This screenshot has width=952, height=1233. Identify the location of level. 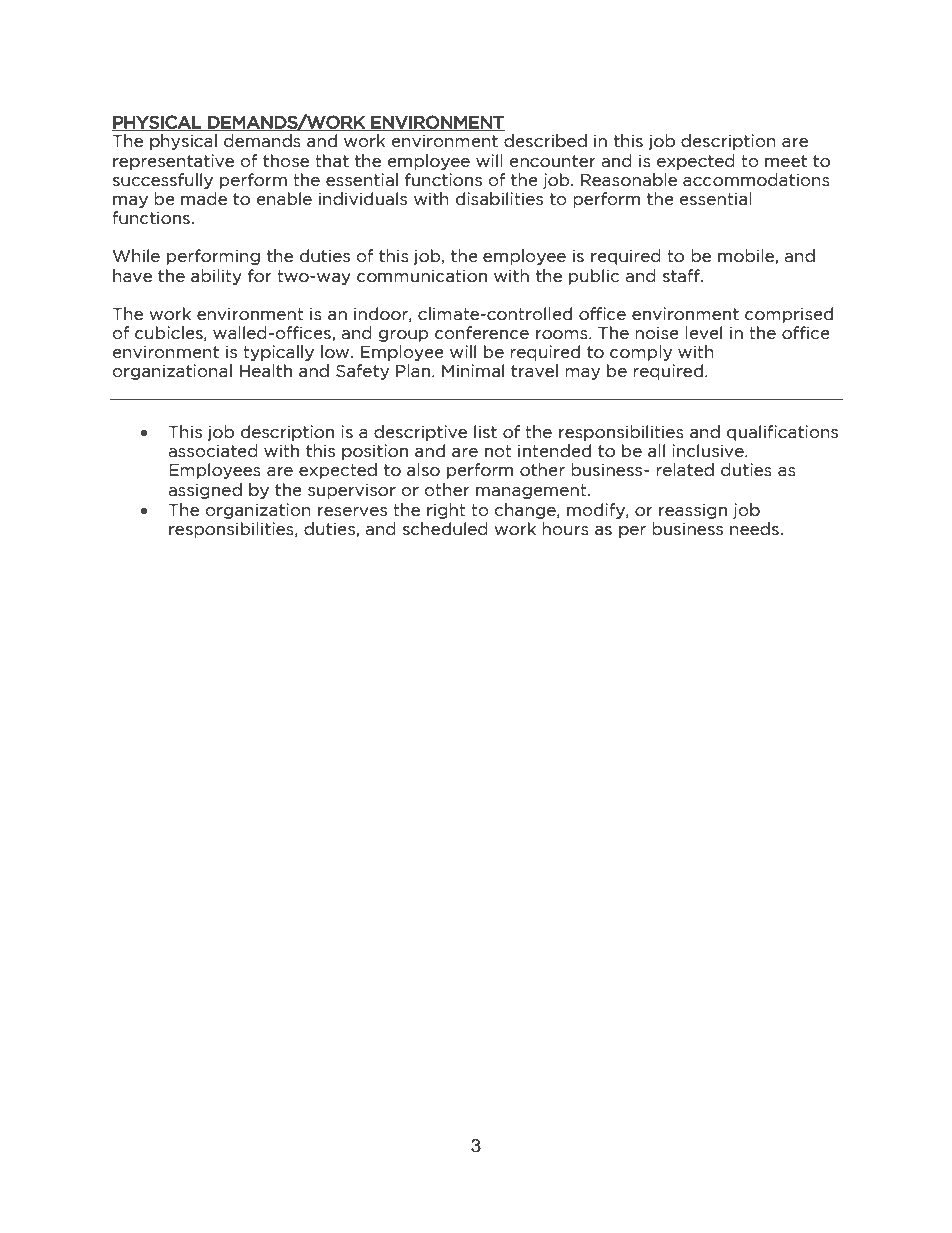
(703, 333).
